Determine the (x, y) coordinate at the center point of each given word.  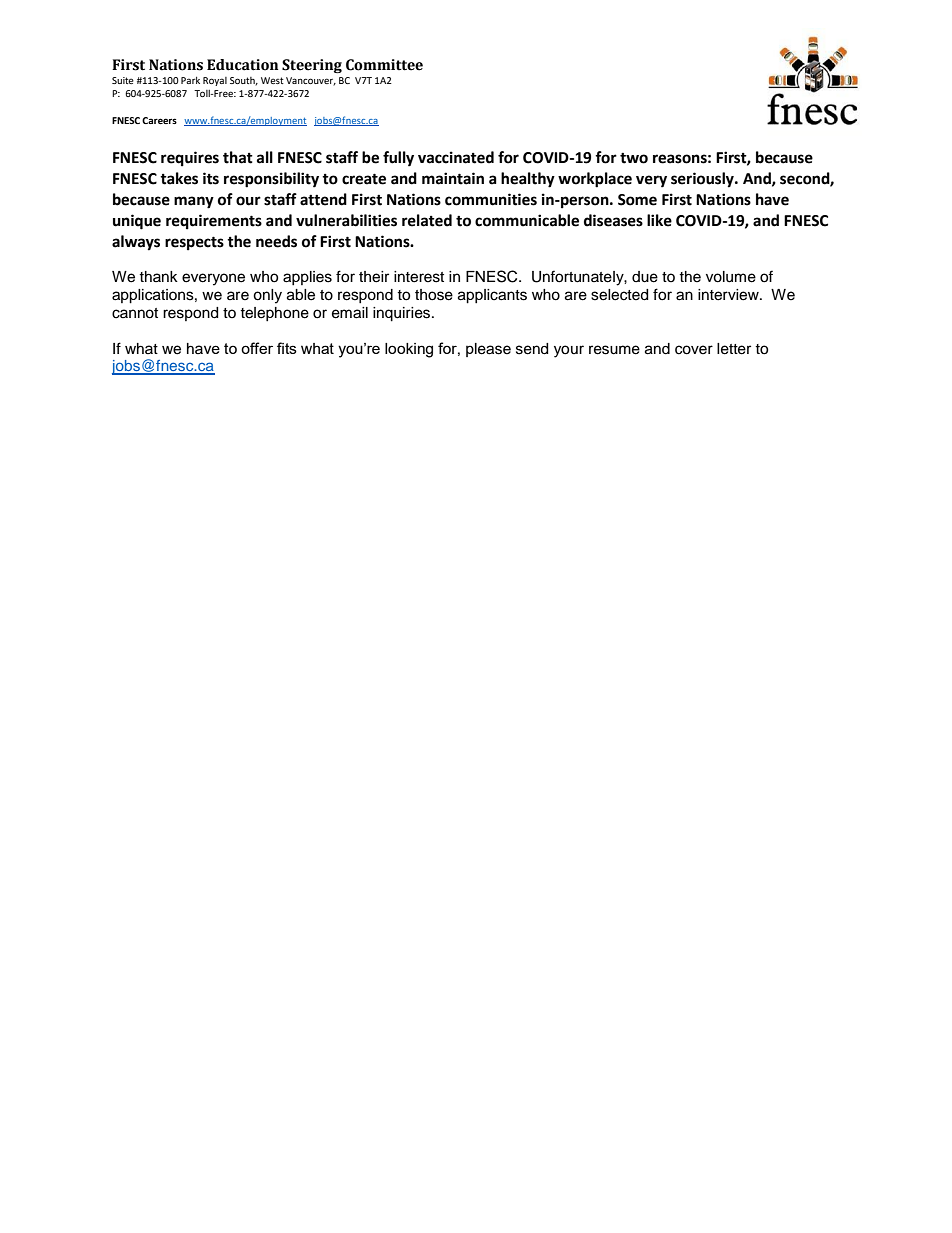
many (194, 202)
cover (694, 350)
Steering (312, 66)
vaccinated (456, 157)
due (645, 277)
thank (158, 276)
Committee (384, 65)
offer (257, 348)
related (427, 220)
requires (190, 159)
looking (409, 350)
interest (419, 277)
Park (190, 80)
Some (637, 200)
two (634, 158)
